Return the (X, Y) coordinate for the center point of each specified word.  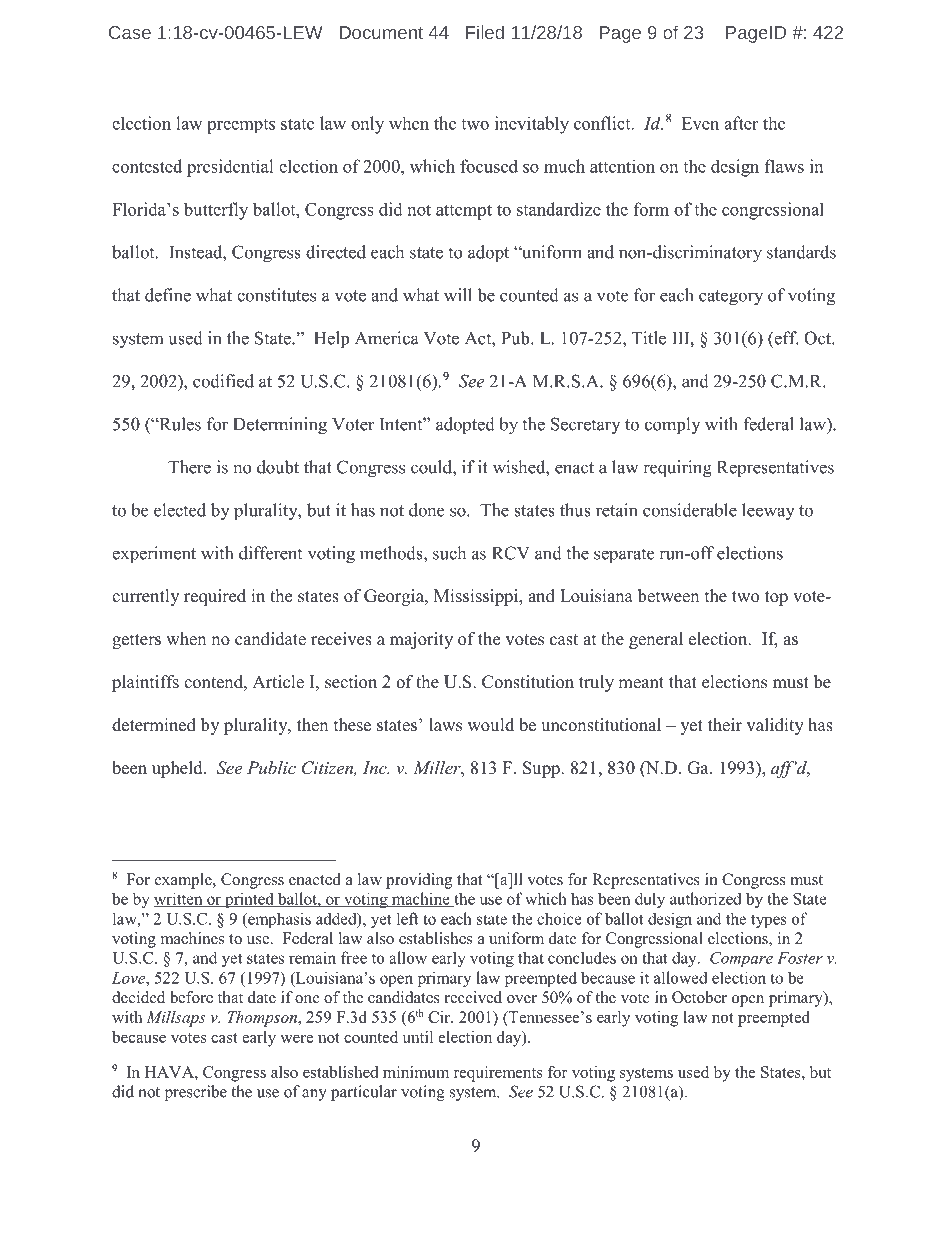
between (668, 596)
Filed (485, 32)
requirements (498, 1074)
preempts (241, 126)
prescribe (196, 1093)
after (741, 123)
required (215, 597)
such (449, 553)
